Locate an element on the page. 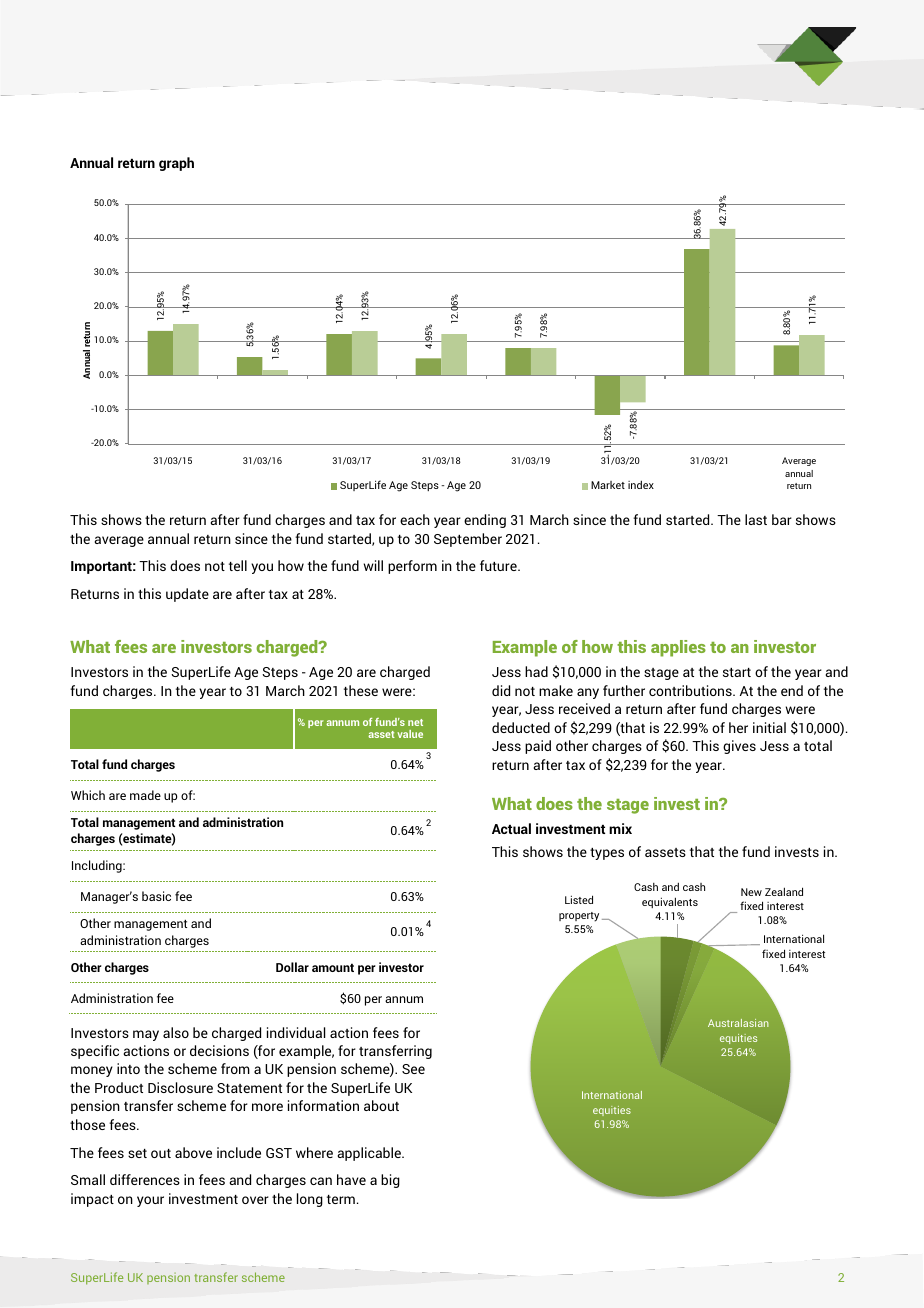 The height and width of the page is (1308, 924). contributions is located at coordinates (691, 690).
